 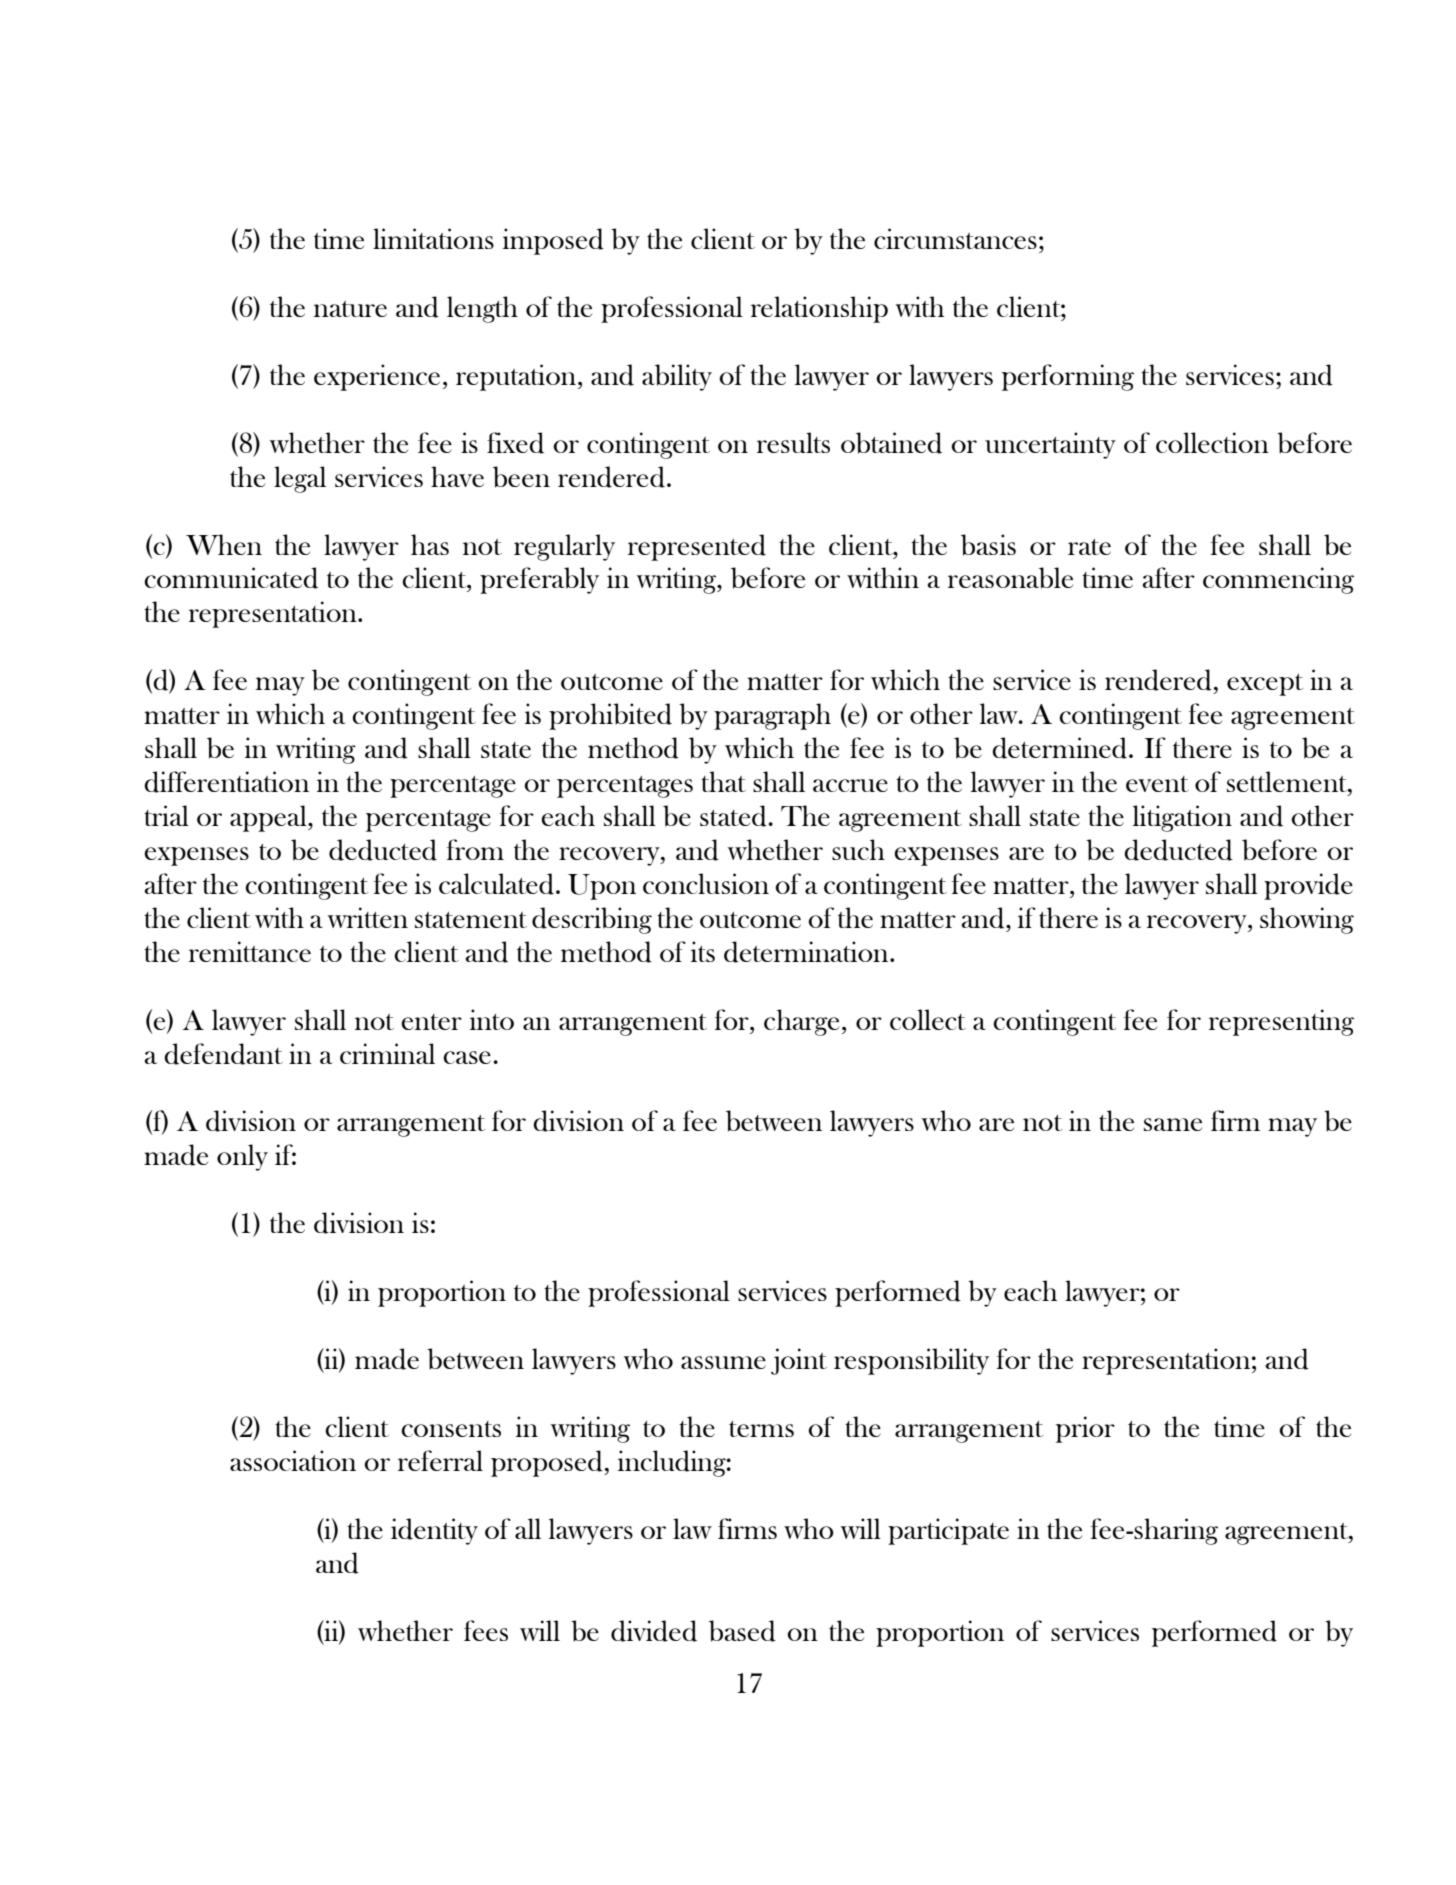 I want to click on relationship, so click(x=819, y=309).
